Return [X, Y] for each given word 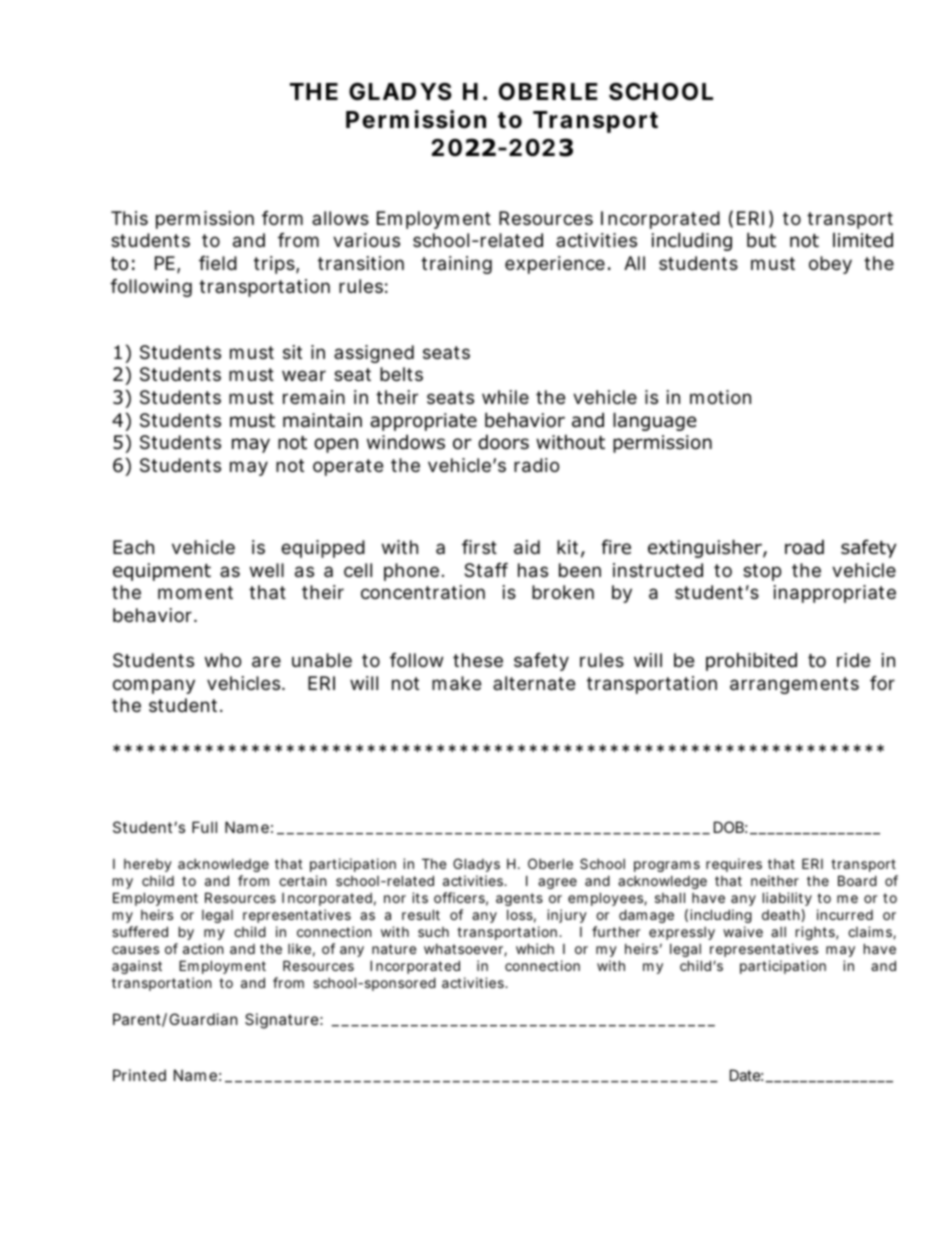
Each [133, 547]
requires [734, 865]
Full [204, 827]
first [479, 547]
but [761, 240]
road [804, 547]
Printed [139, 1075]
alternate [534, 683]
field [218, 263]
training [456, 265]
